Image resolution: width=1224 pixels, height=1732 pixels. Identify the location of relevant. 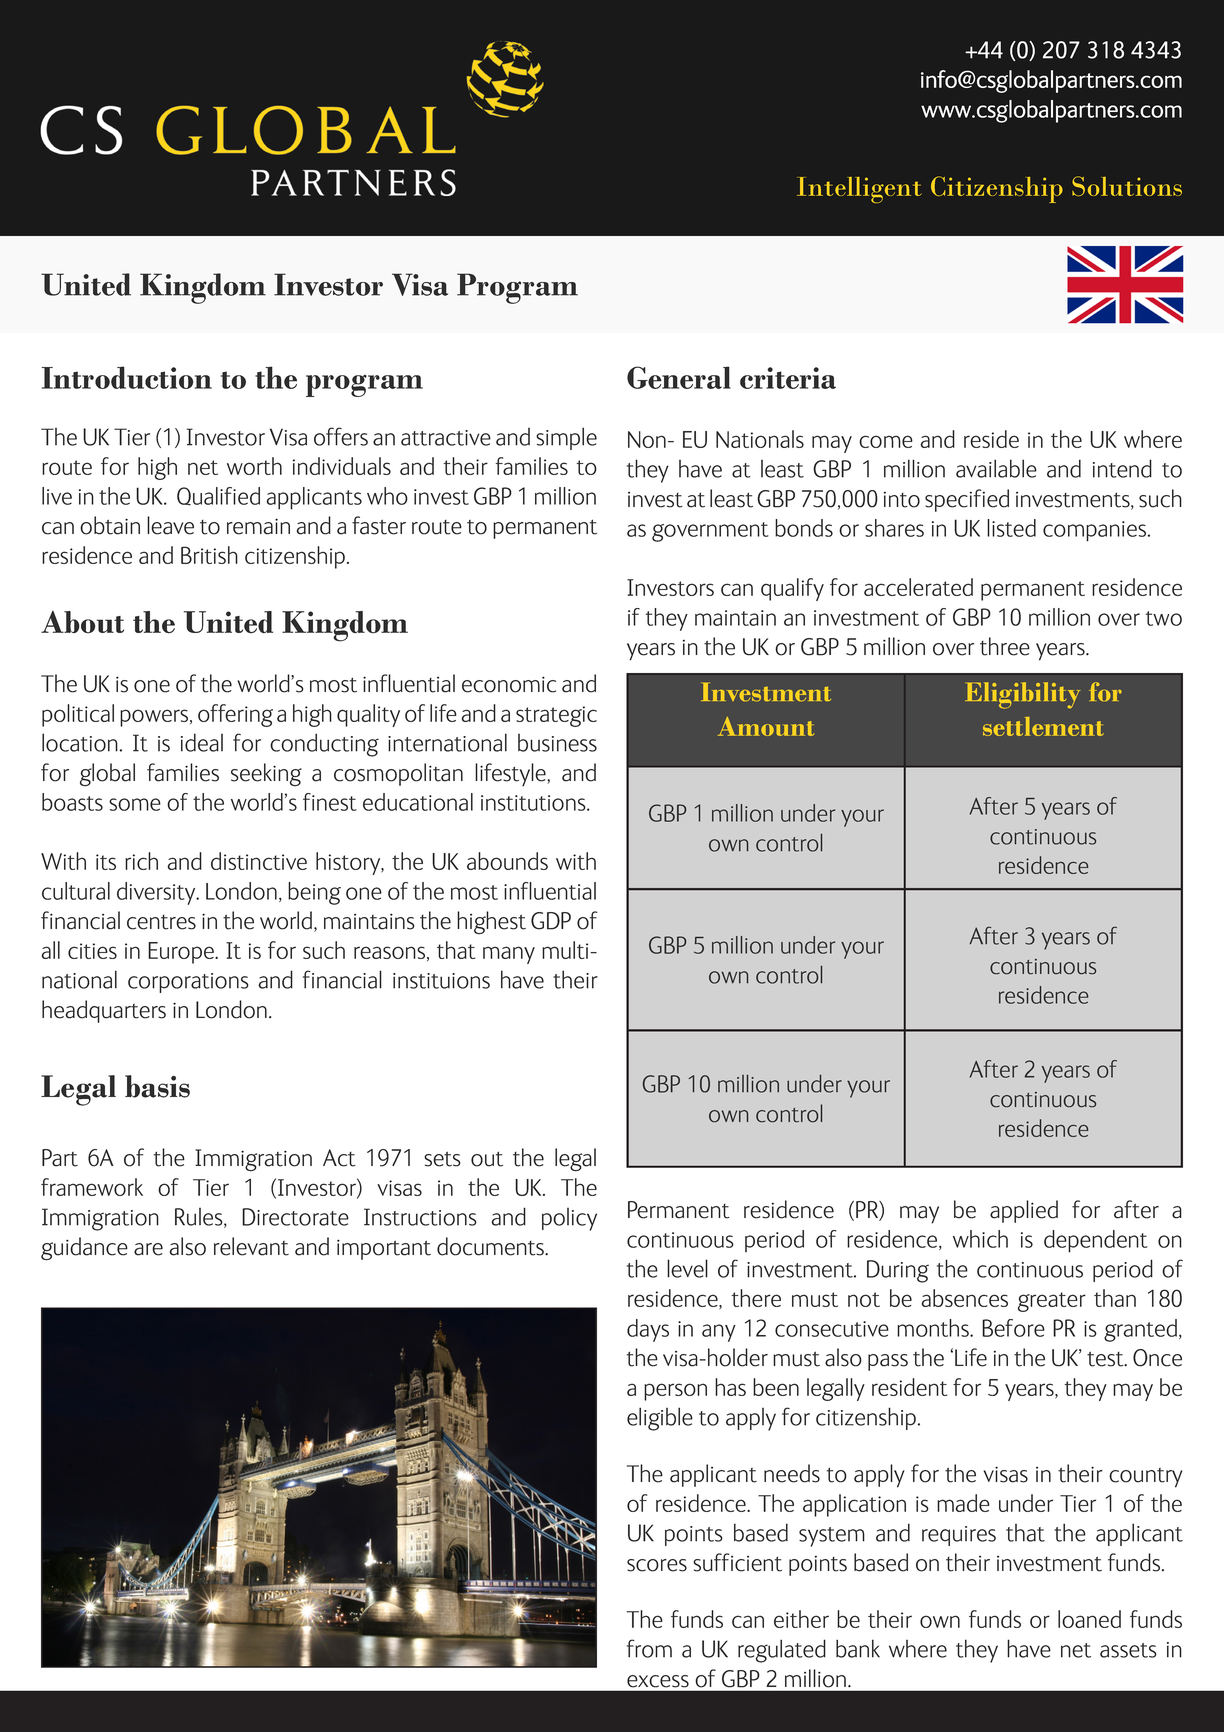
(251, 1246).
